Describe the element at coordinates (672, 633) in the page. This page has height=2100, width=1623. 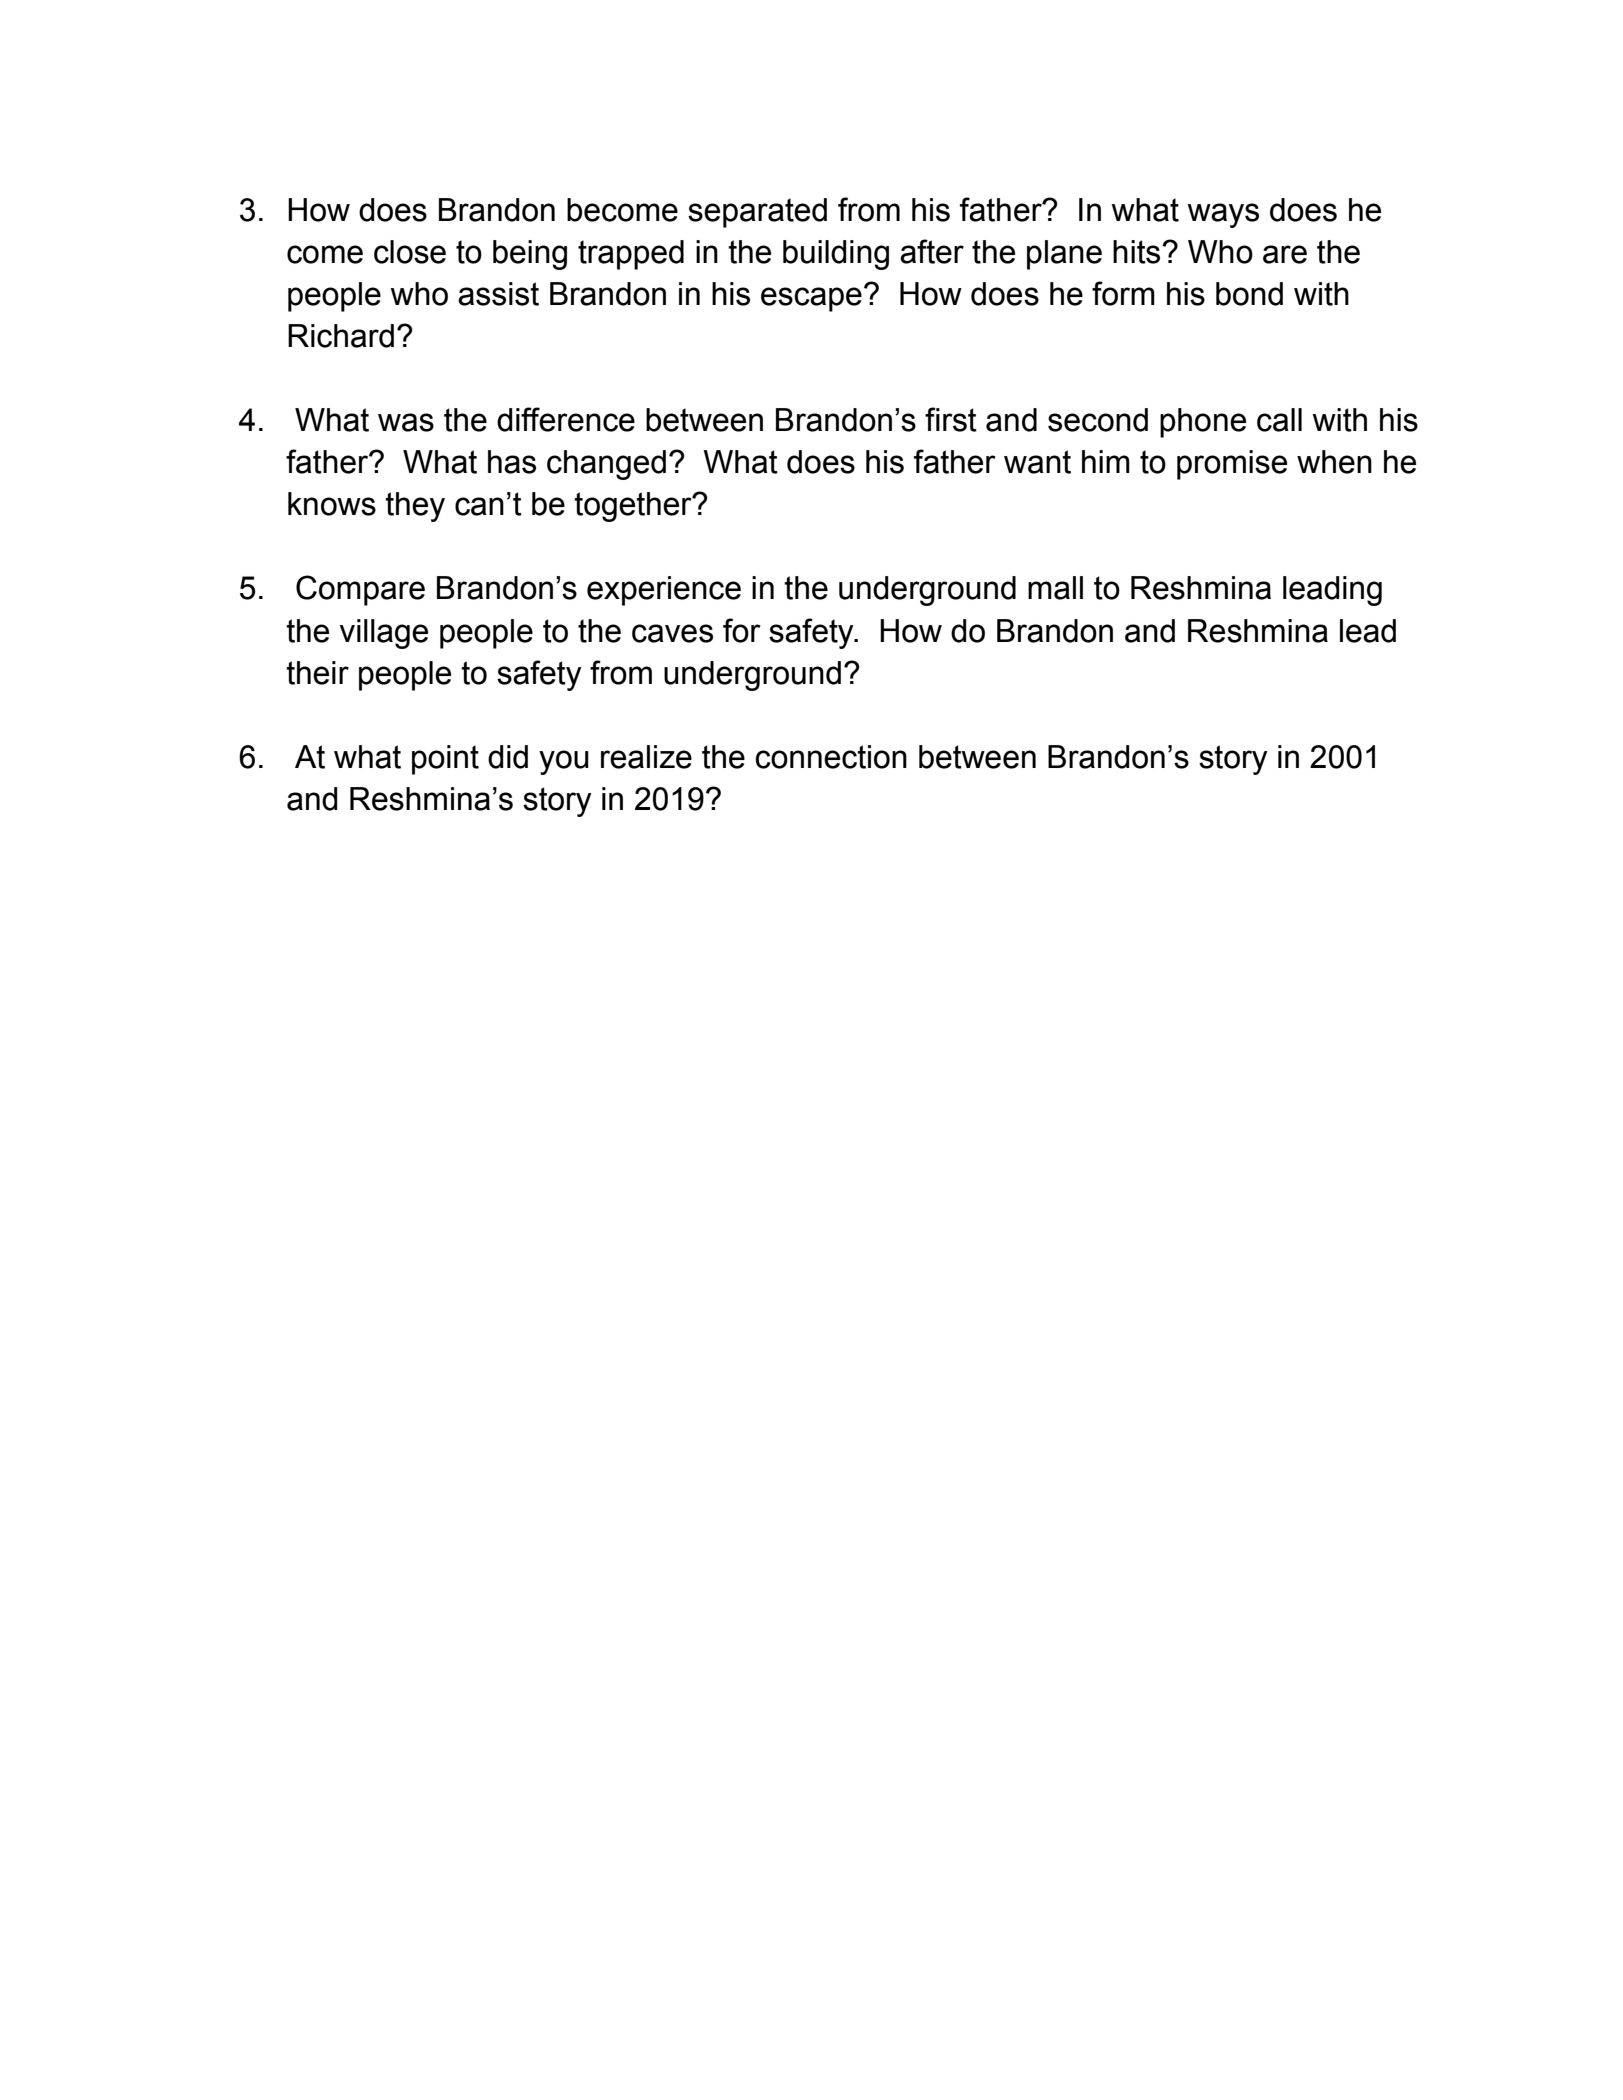
I see `caves` at that location.
